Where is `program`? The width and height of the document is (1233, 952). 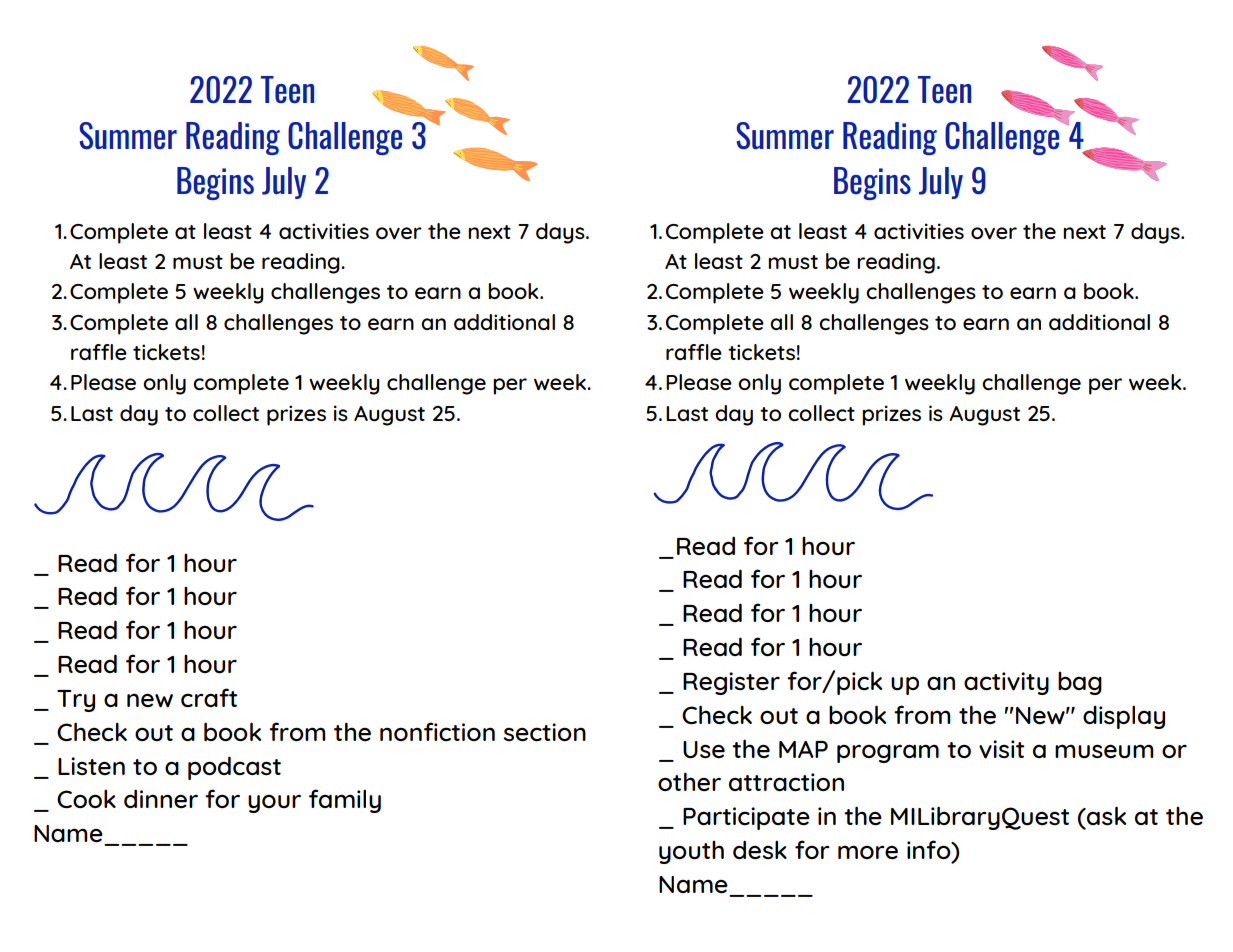
program is located at coordinates (888, 753).
